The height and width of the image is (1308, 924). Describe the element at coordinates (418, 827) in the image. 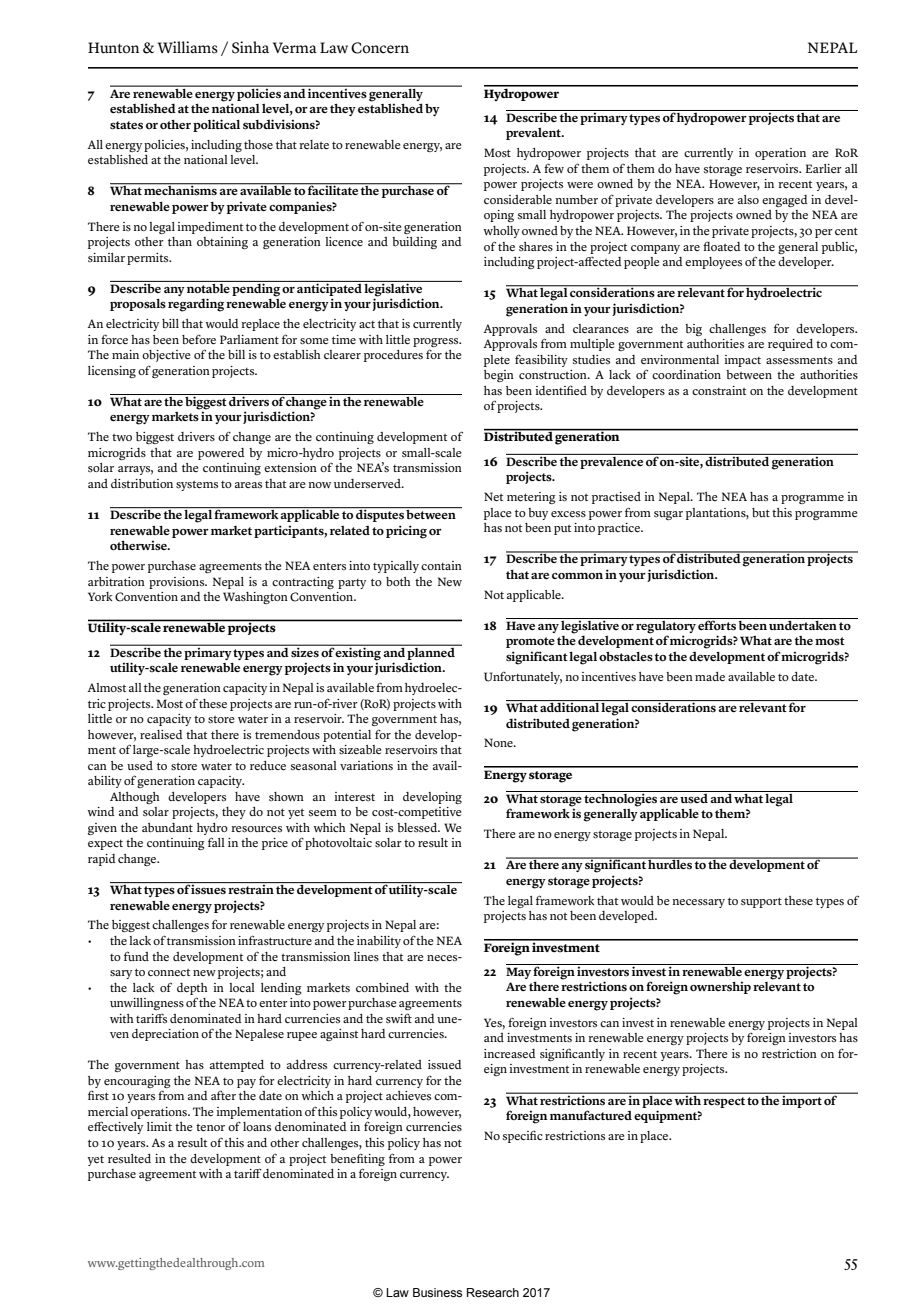

I see `blessed` at that location.
